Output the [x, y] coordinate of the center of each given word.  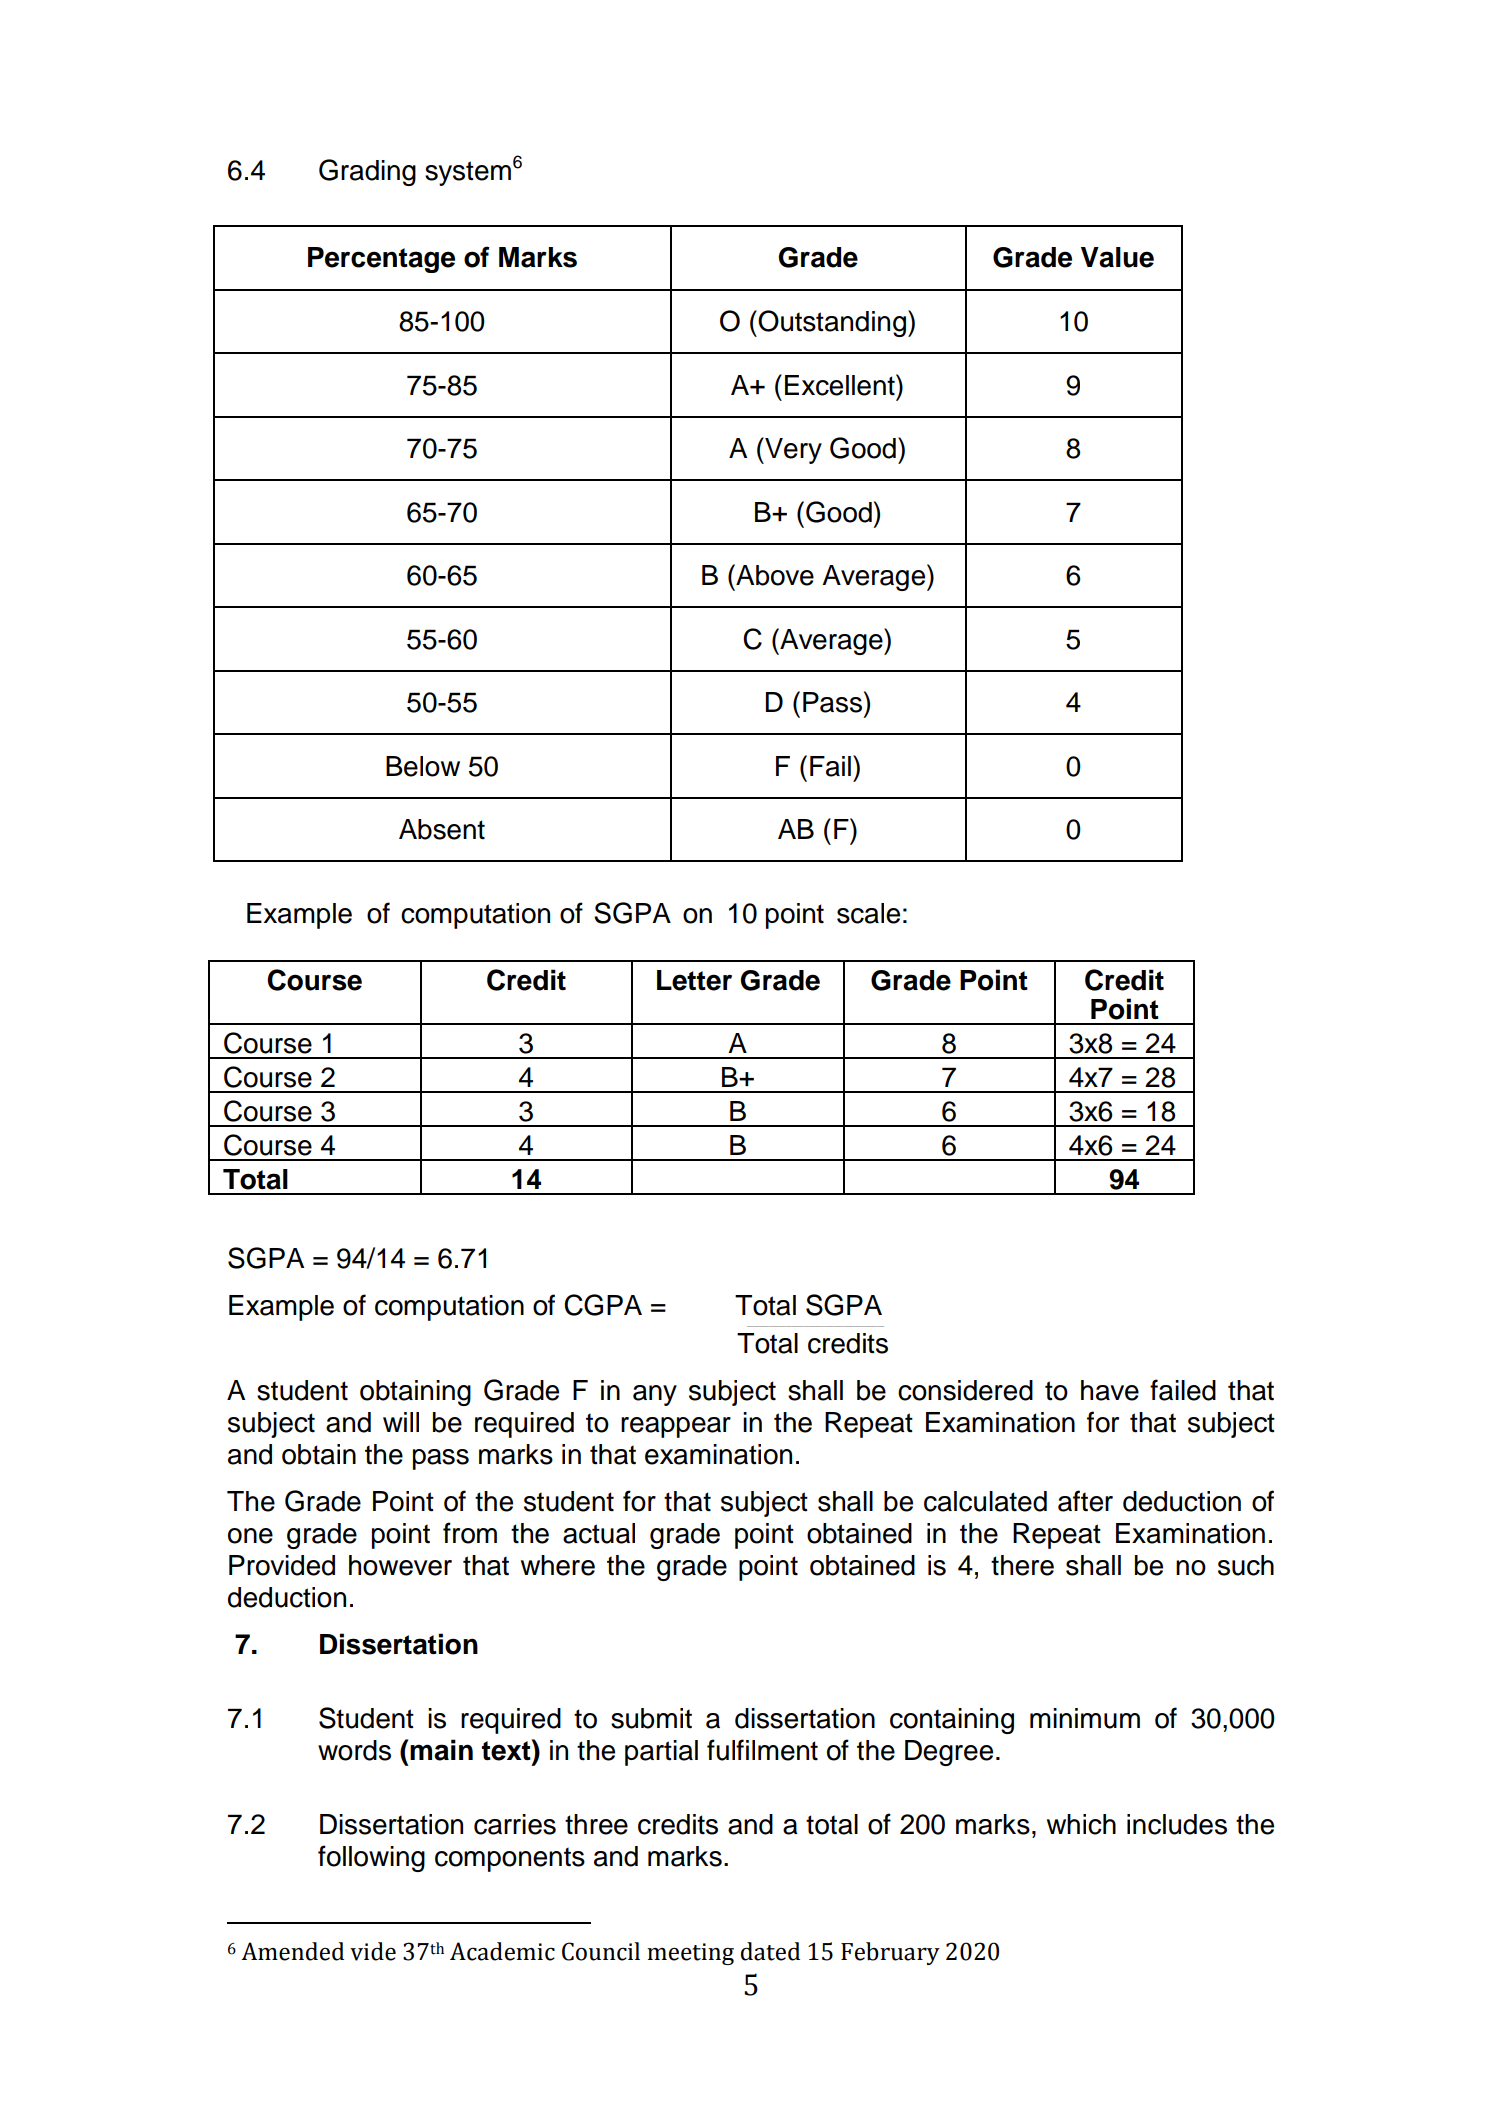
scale [868, 913]
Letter [694, 980]
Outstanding [831, 323]
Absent [442, 829]
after [1085, 1501]
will [401, 1422]
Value [1117, 257]
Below [423, 766]
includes [1177, 1824]
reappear [676, 1427]
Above [774, 575]
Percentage [381, 260]
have [1110, 1390]
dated [770, 1951]
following [371, 1858]
